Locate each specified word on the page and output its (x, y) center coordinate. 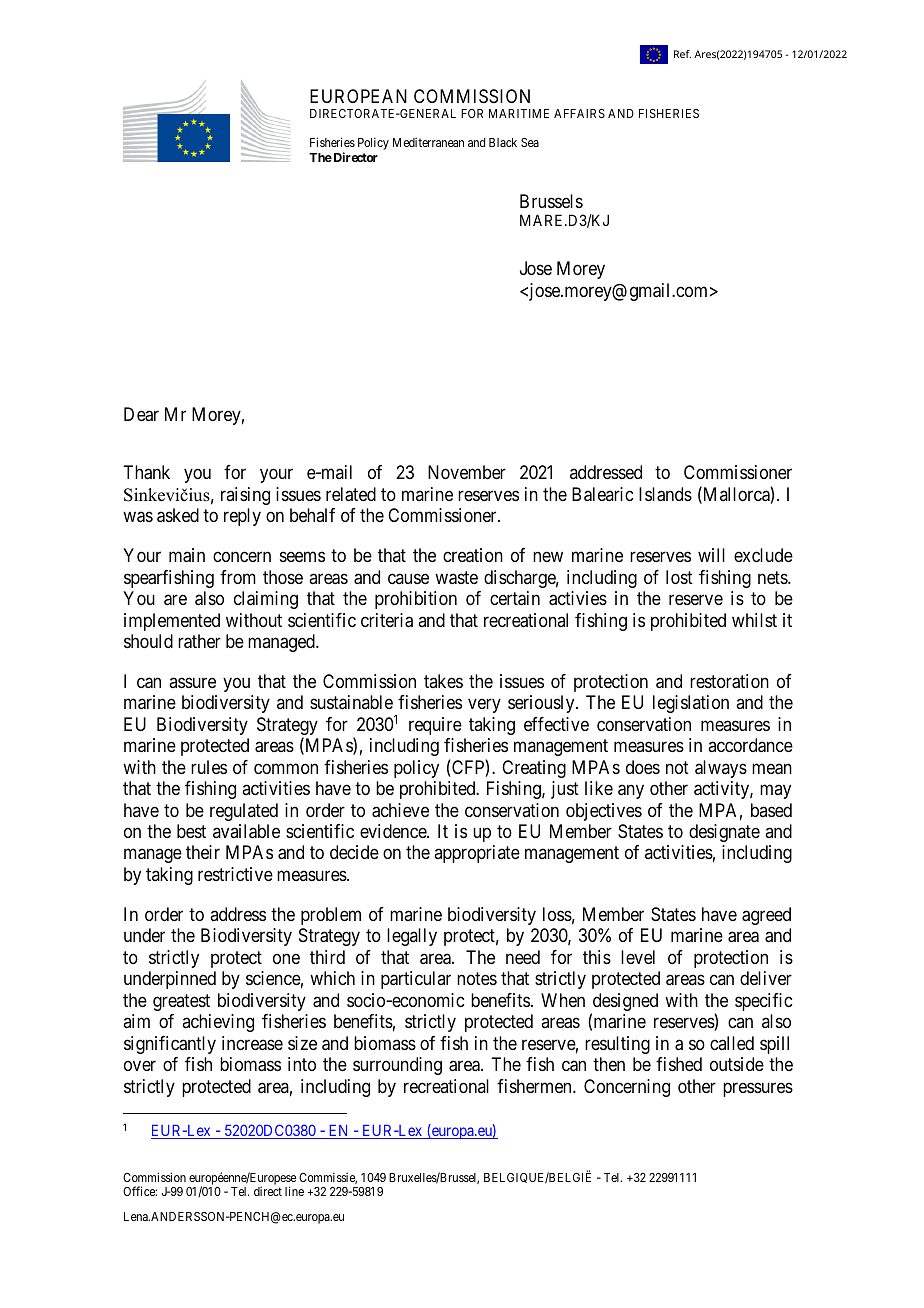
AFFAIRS (579, 113)
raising (245, 496)
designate (724, 833)
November (467, 472)
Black (503, 142)
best (191, 831)
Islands (665, 494)
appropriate (477, 854)
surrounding (397, 1066)
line (294, 1191)
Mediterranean (428, 142)
